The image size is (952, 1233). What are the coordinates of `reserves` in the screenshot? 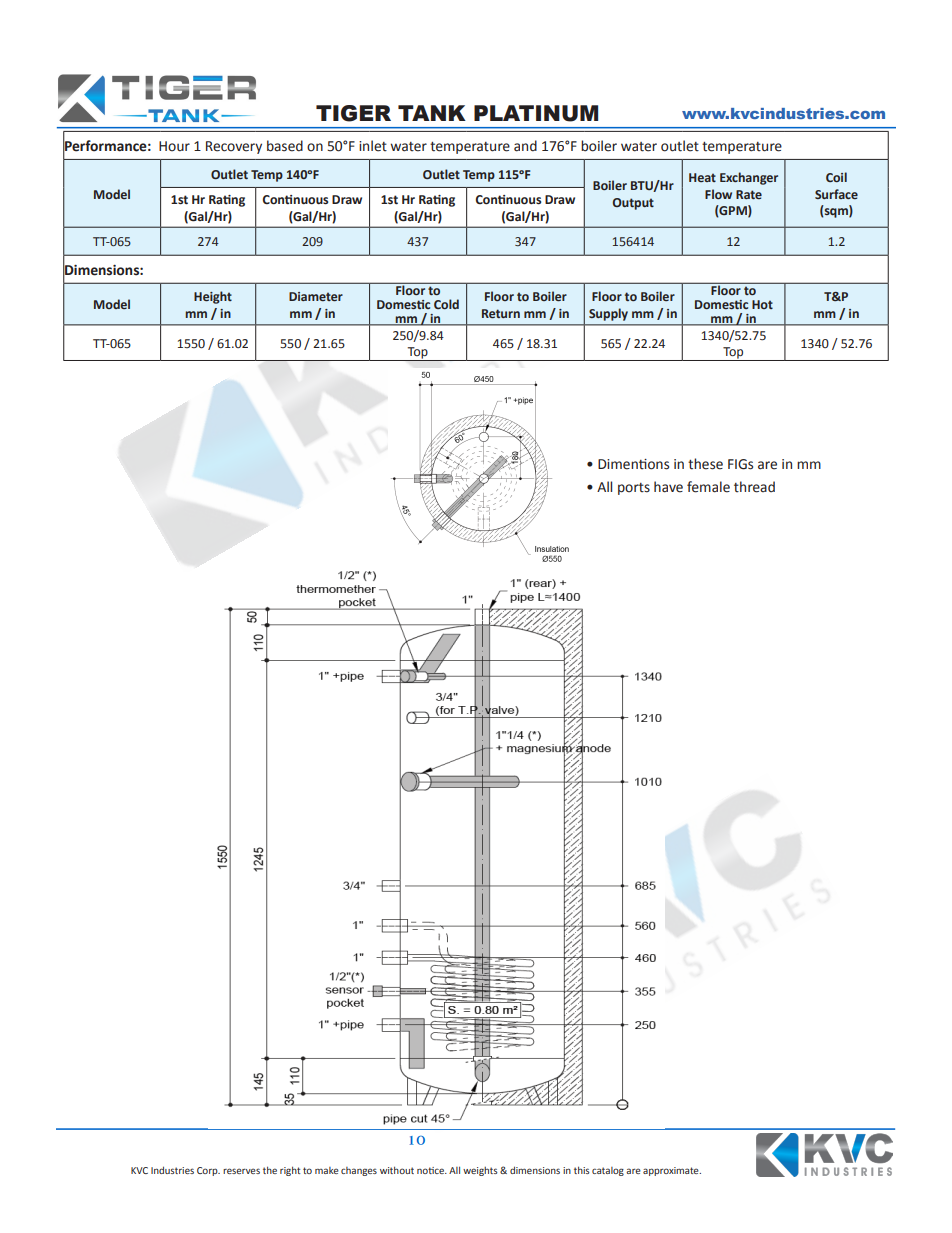 It's located at (241, 1171).
